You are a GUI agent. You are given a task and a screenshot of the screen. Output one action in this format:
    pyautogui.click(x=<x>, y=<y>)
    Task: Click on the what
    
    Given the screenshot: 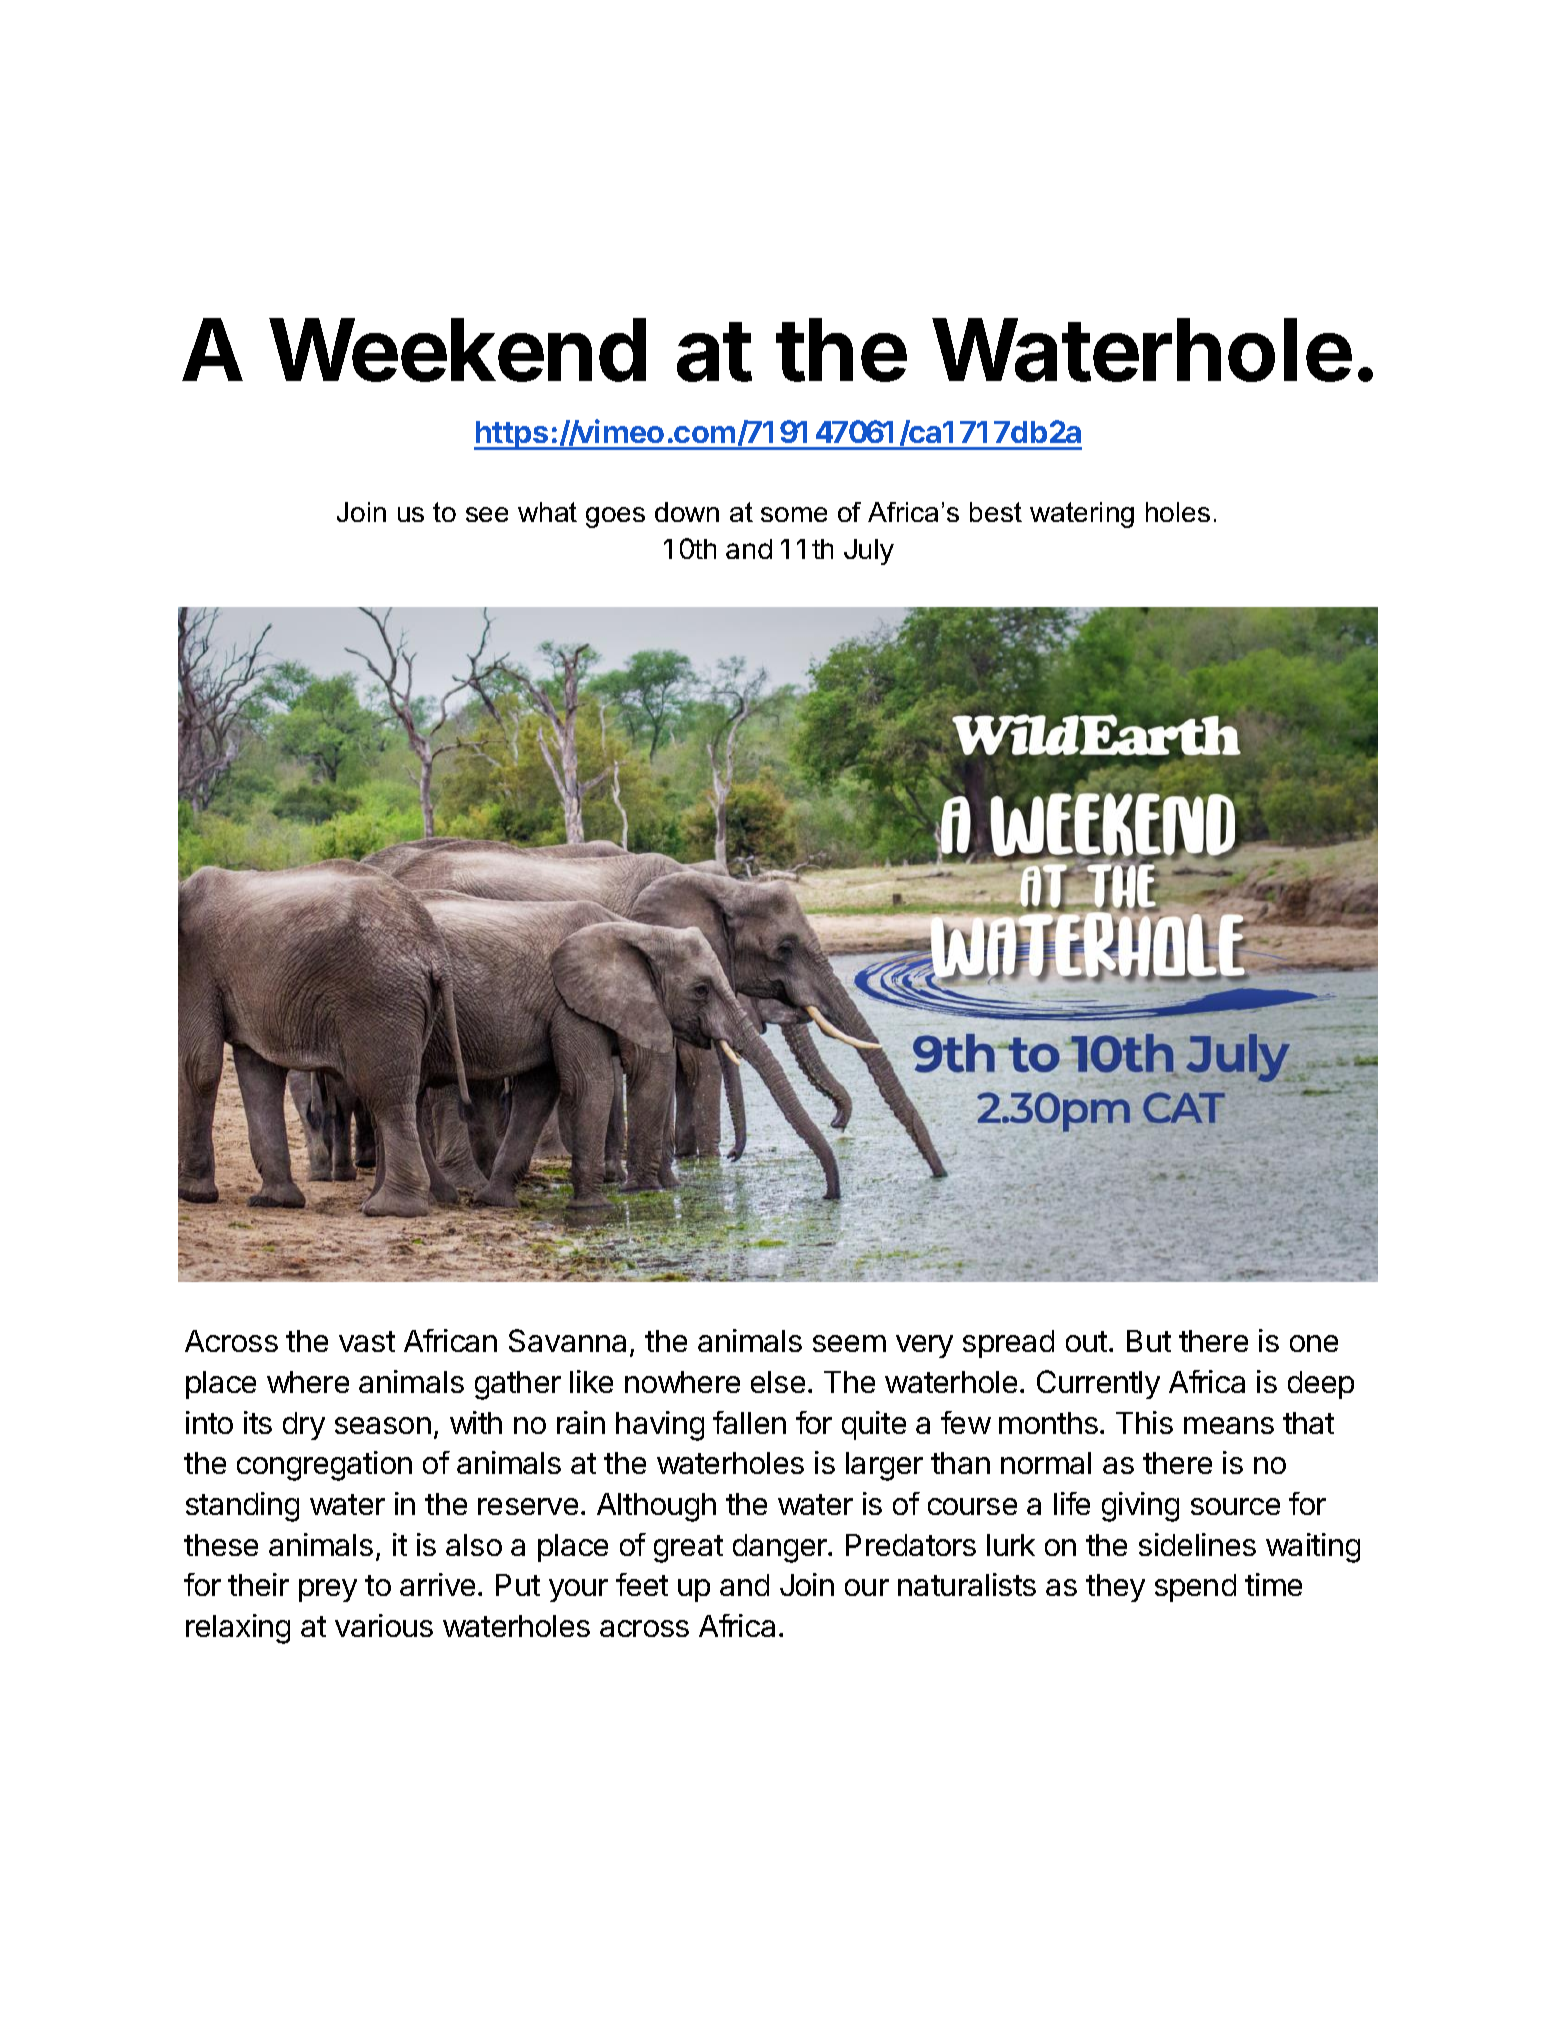 What is the action you would take?
    pyautogui.click(x=547, y=512)
